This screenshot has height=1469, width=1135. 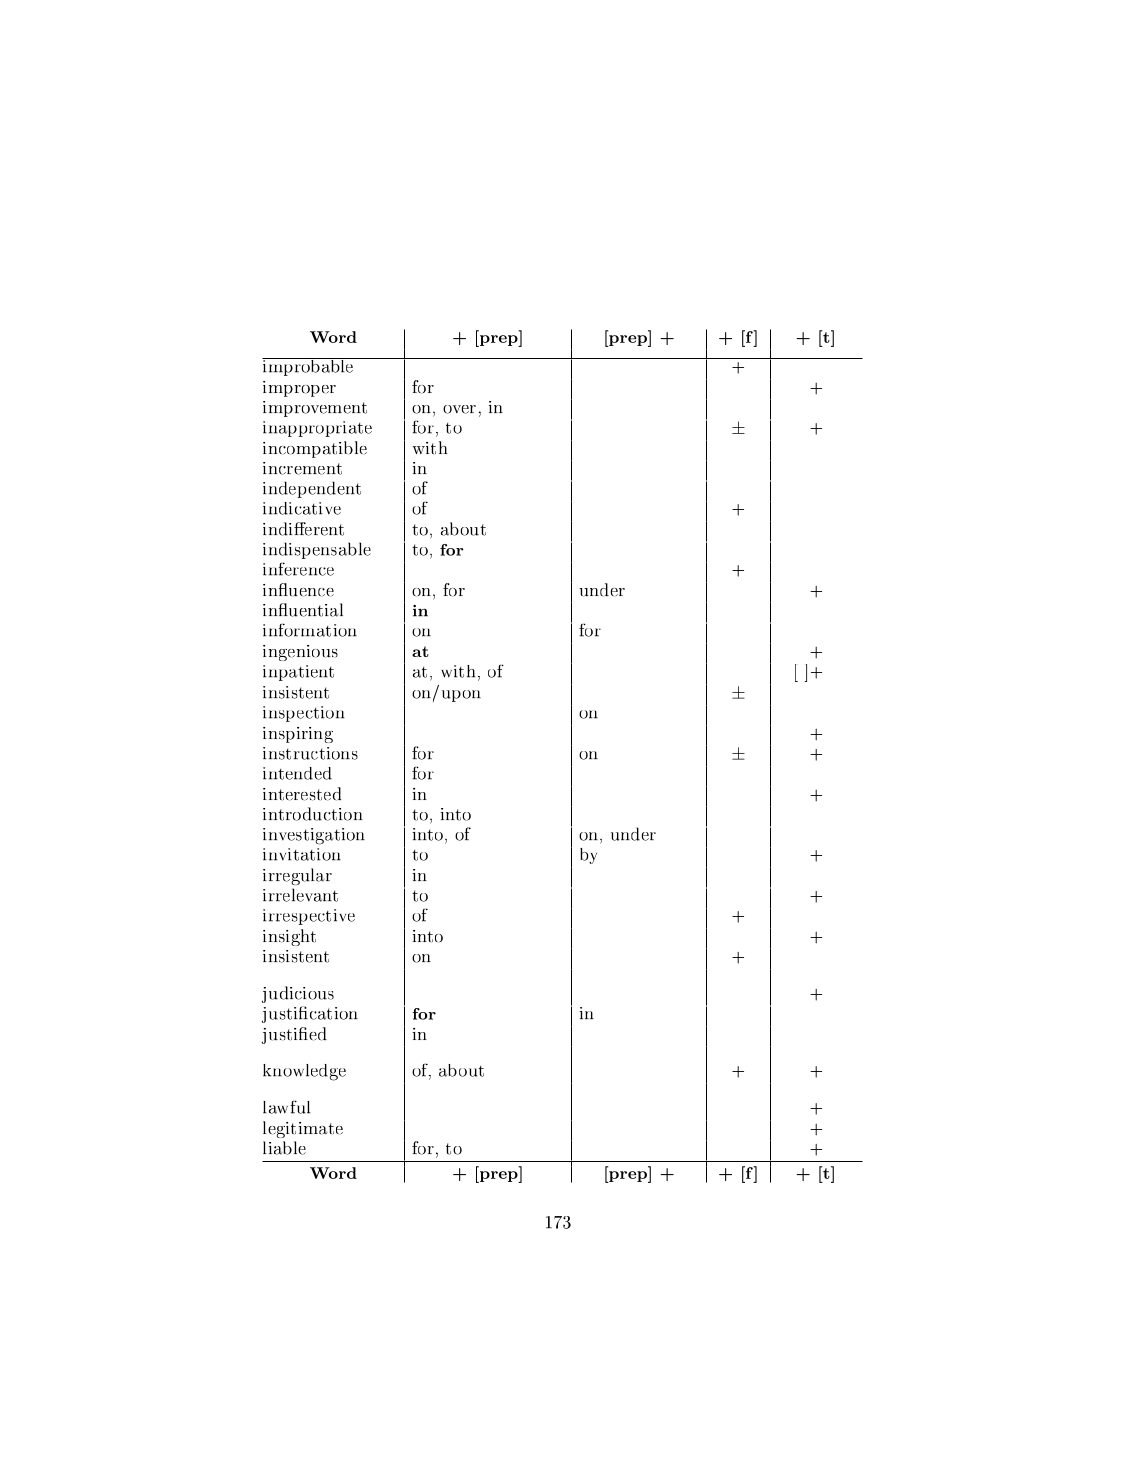 I want to click on instructions, so click(x=310, y=753).
